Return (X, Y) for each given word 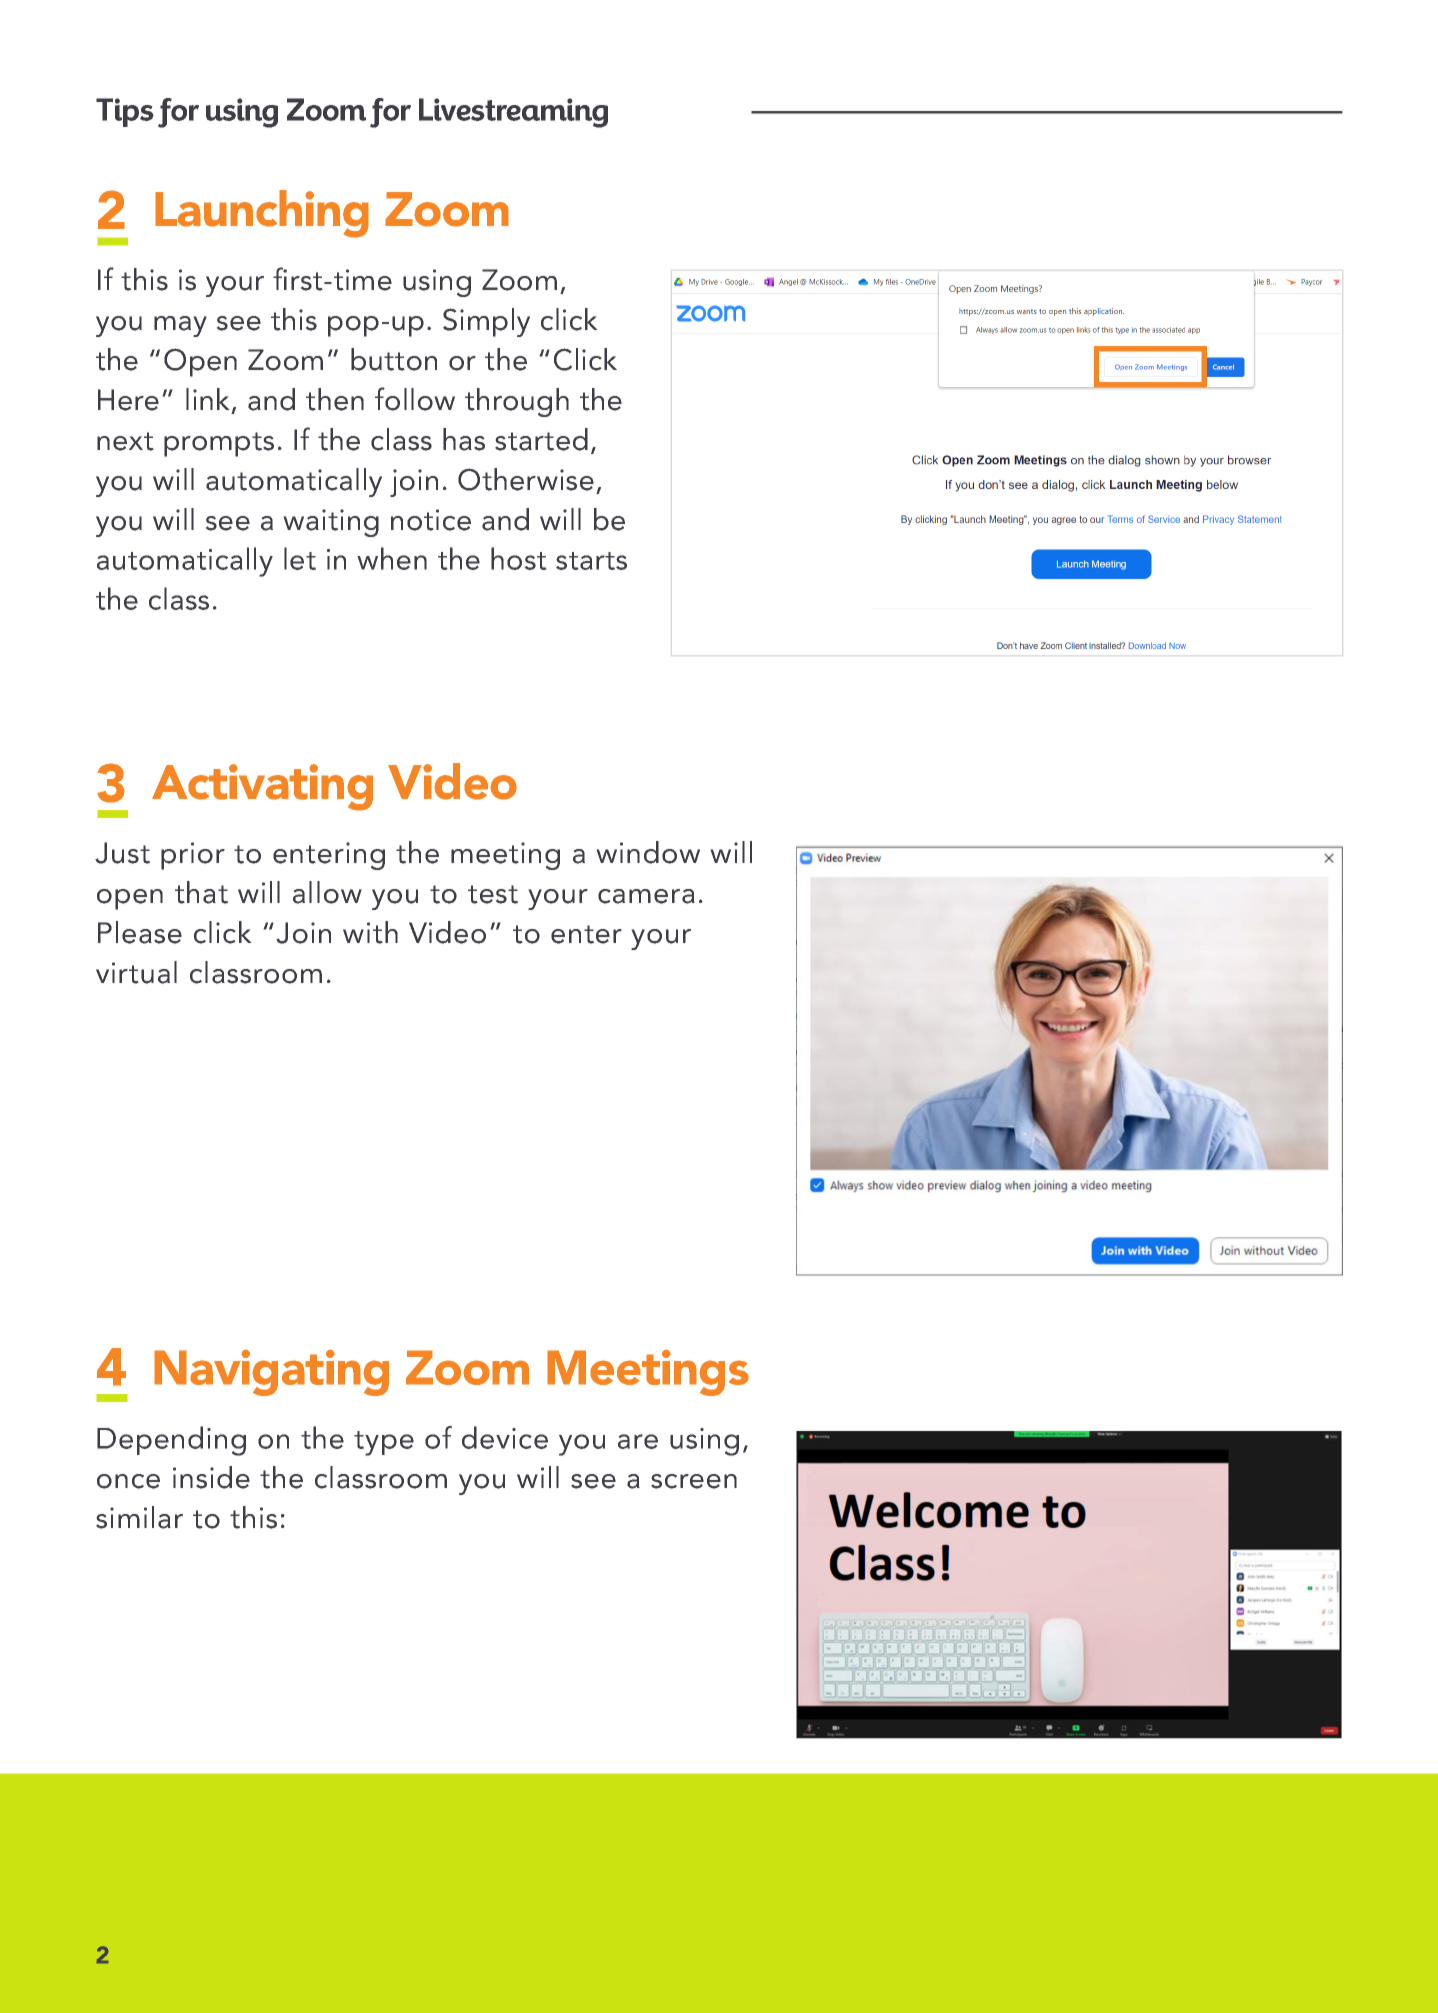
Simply (486, 322)
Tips (125, 112)
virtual (136, 972)
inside (211, 1477)
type (384, 1443)
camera (646, 896)
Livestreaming (513, 113)
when (392, 558)
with (370, 932)
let (300, 558)
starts (591, 561)
